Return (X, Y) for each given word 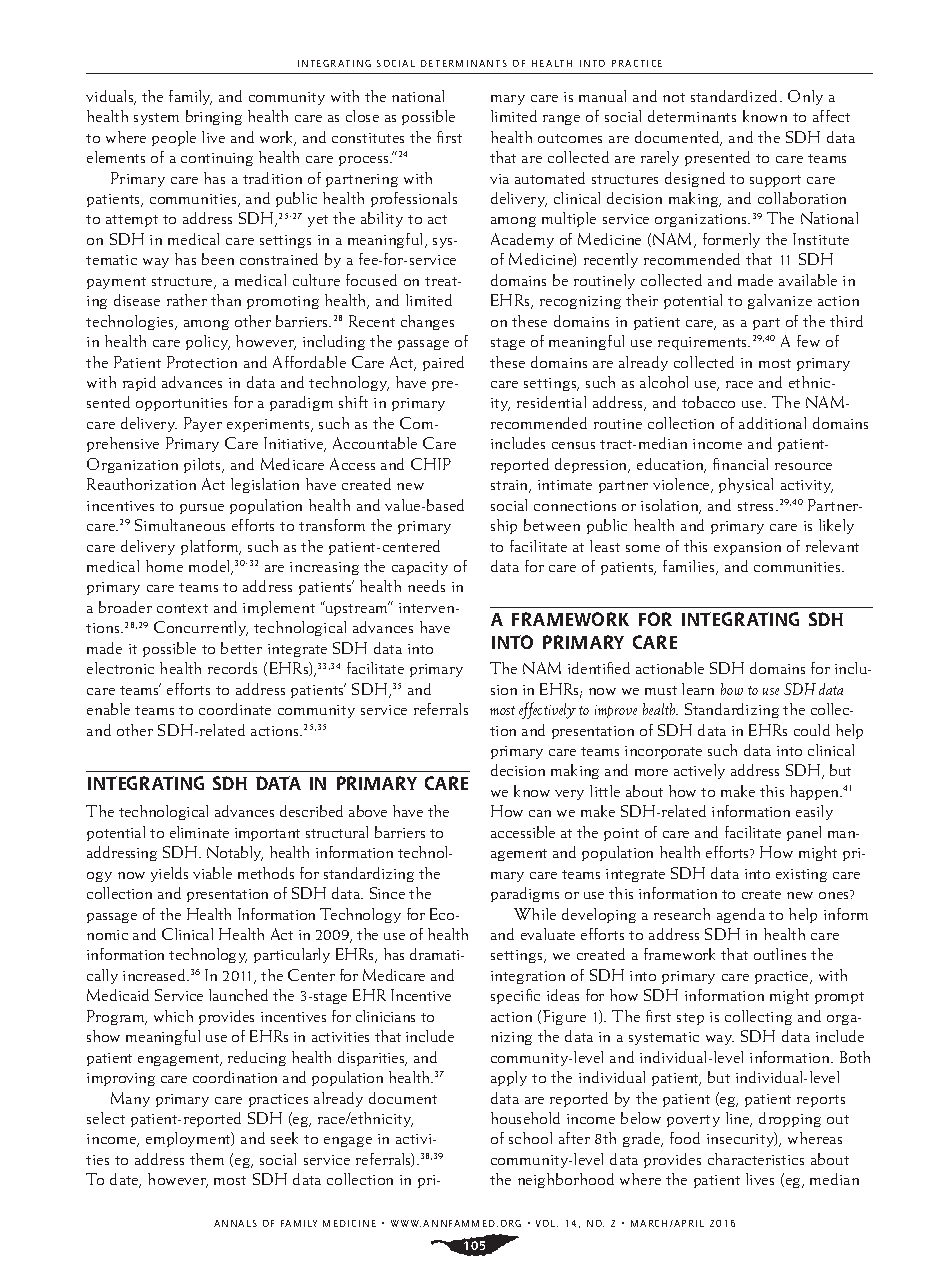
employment (189, 1139)
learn (698, 689)
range (561, 120)
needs (426, 586)
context (182, 608)
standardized (736, 96)
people (174, 138)
